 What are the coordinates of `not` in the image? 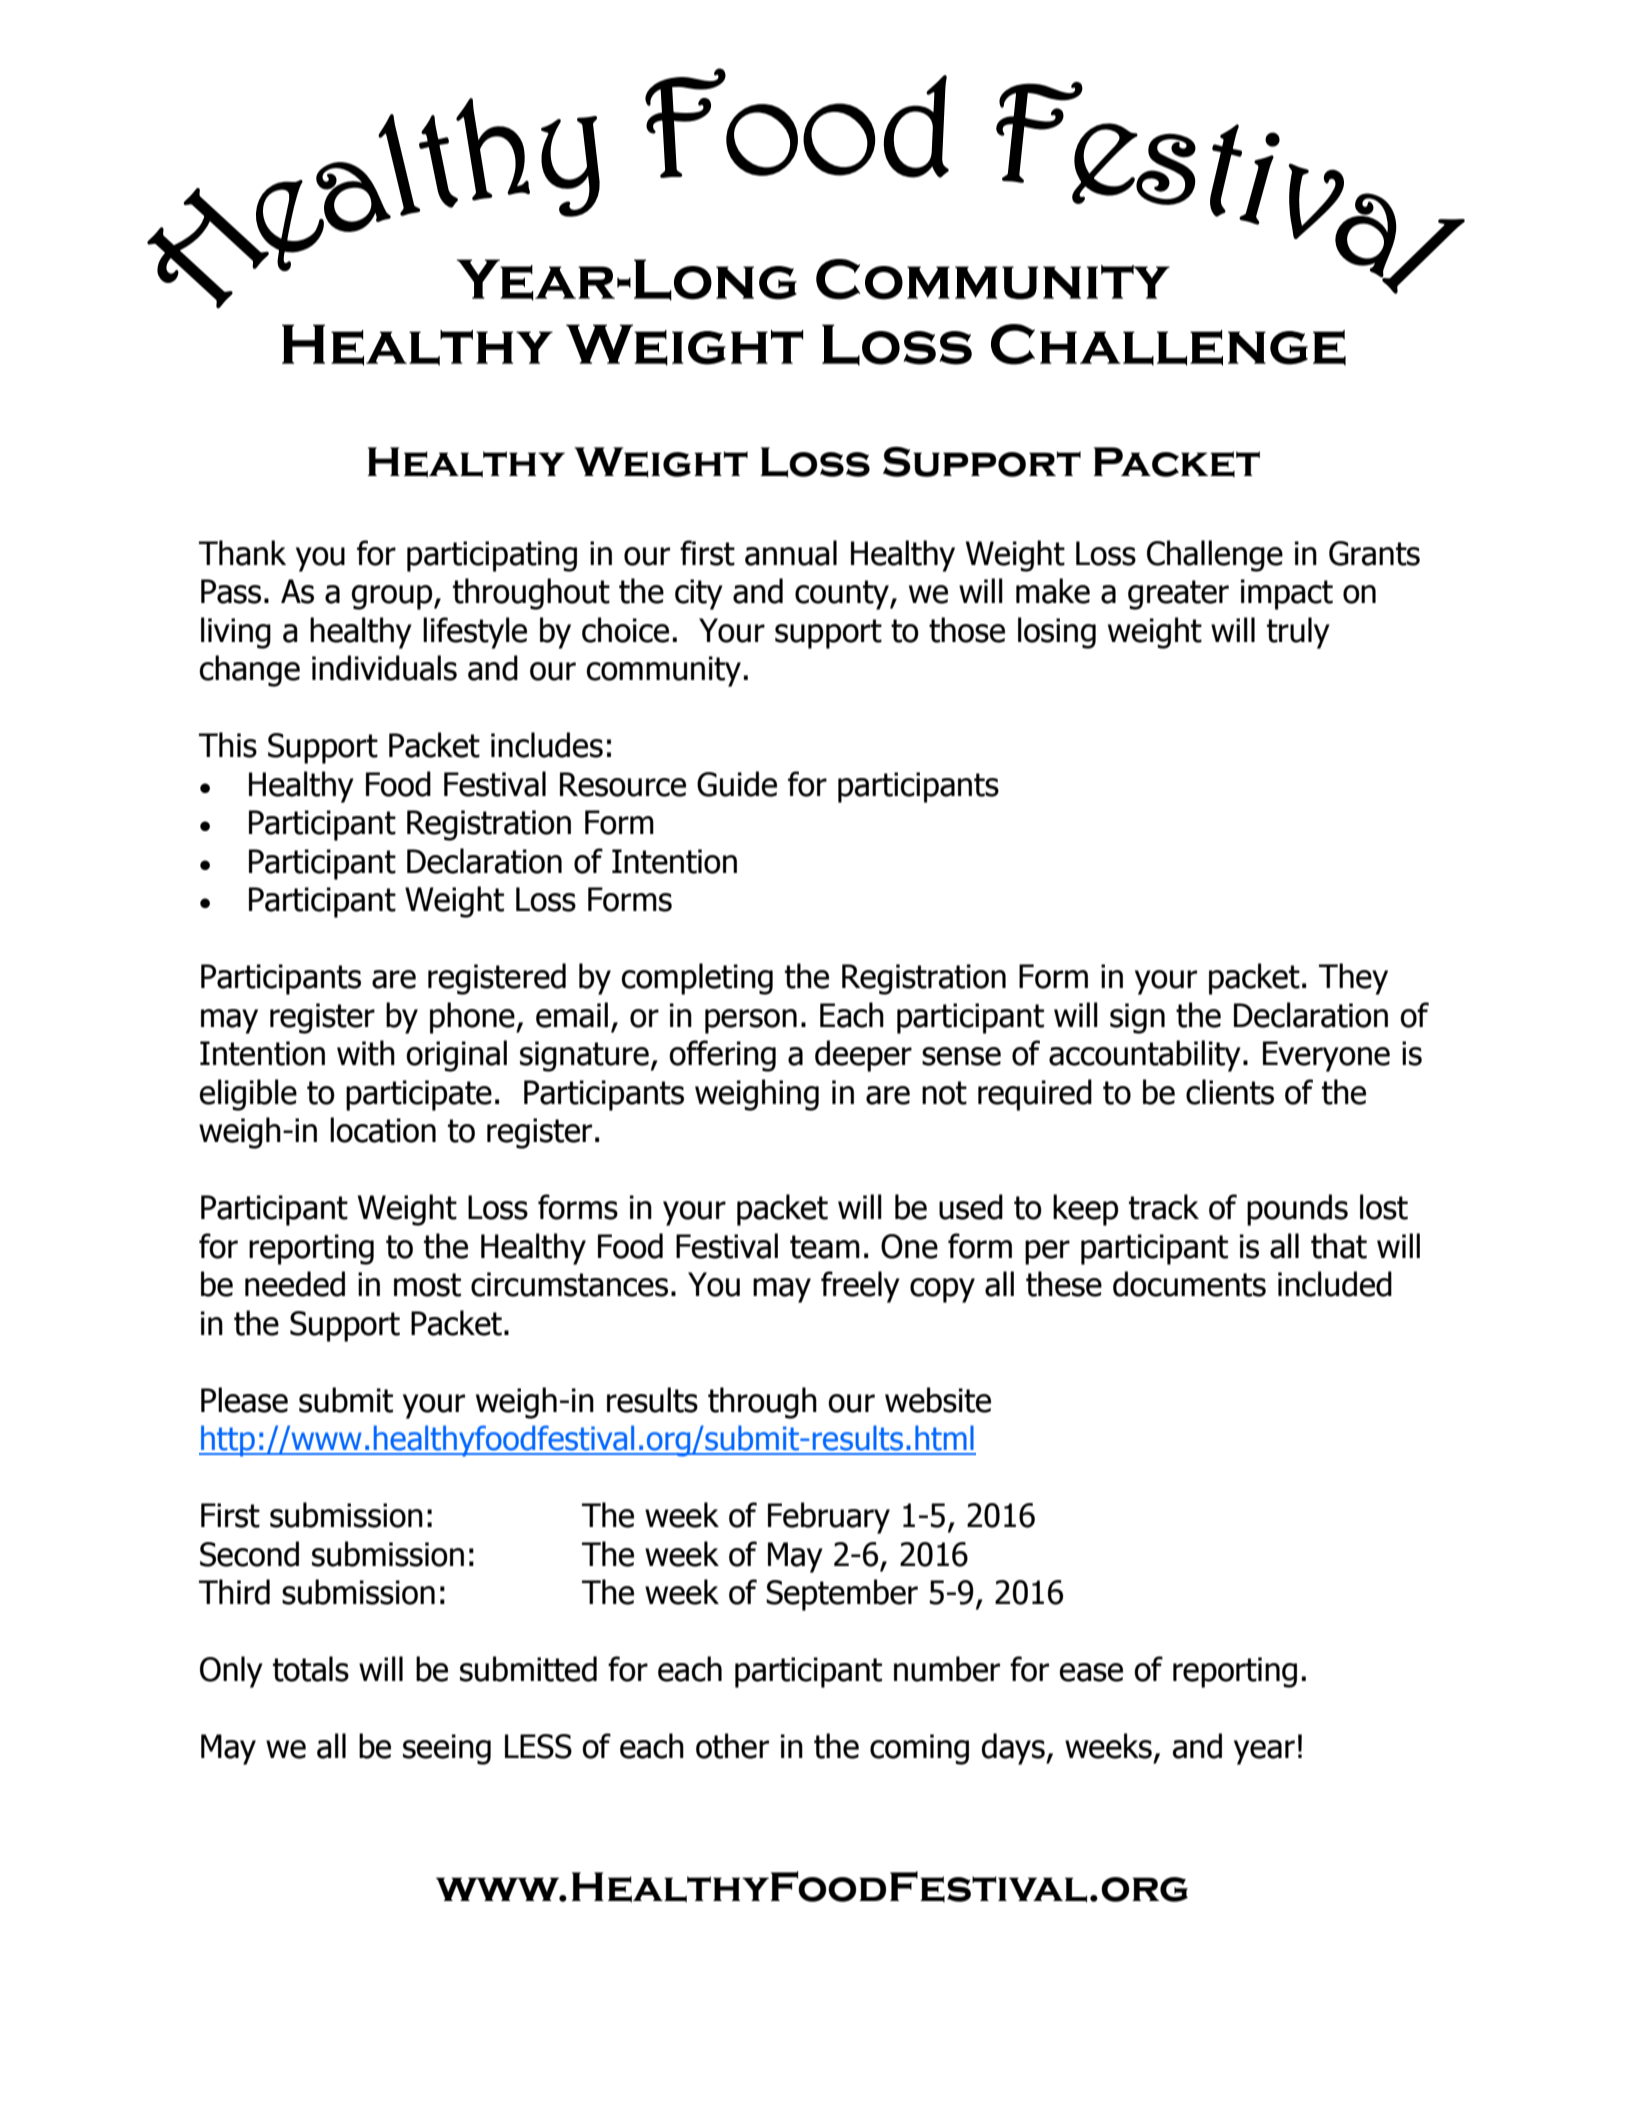 It's located at (944, 1093).
